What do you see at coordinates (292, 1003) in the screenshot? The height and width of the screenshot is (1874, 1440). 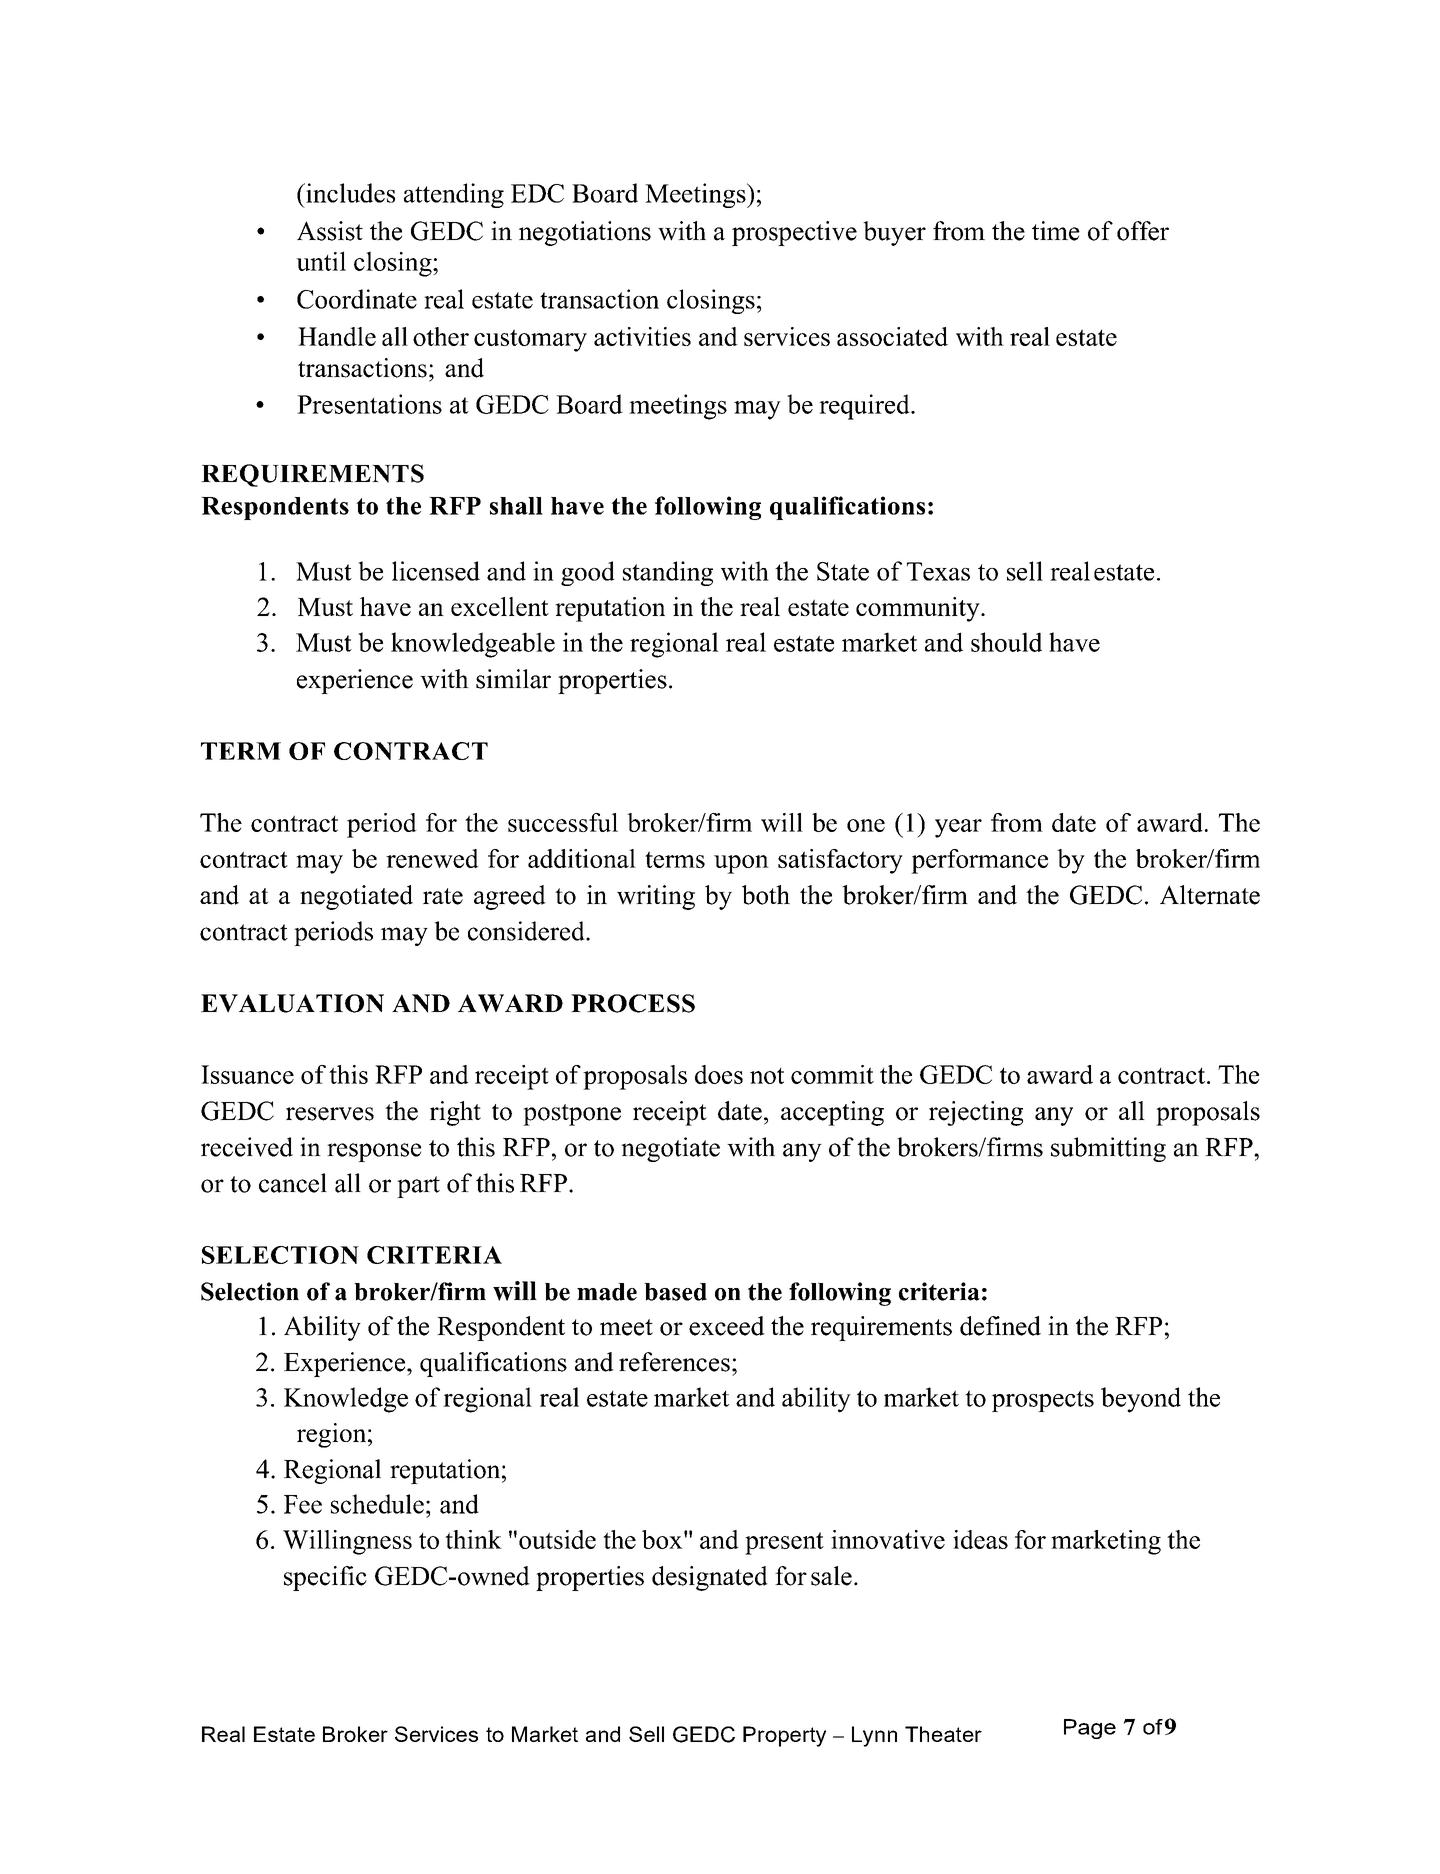 I see `EVALUATION` at bounding box center [292, 1003].
